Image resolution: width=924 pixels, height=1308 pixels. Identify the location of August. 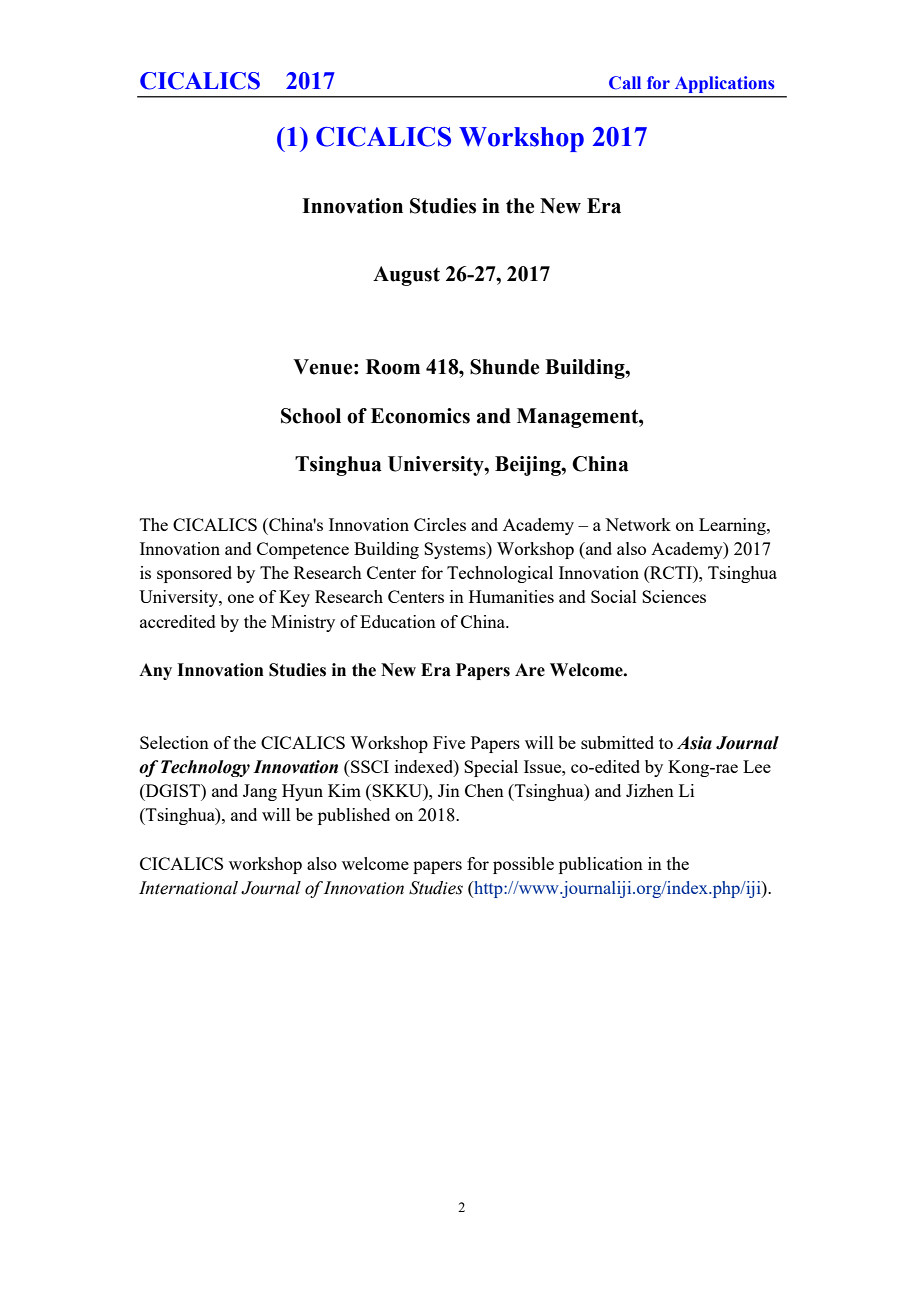
(406, 276).
